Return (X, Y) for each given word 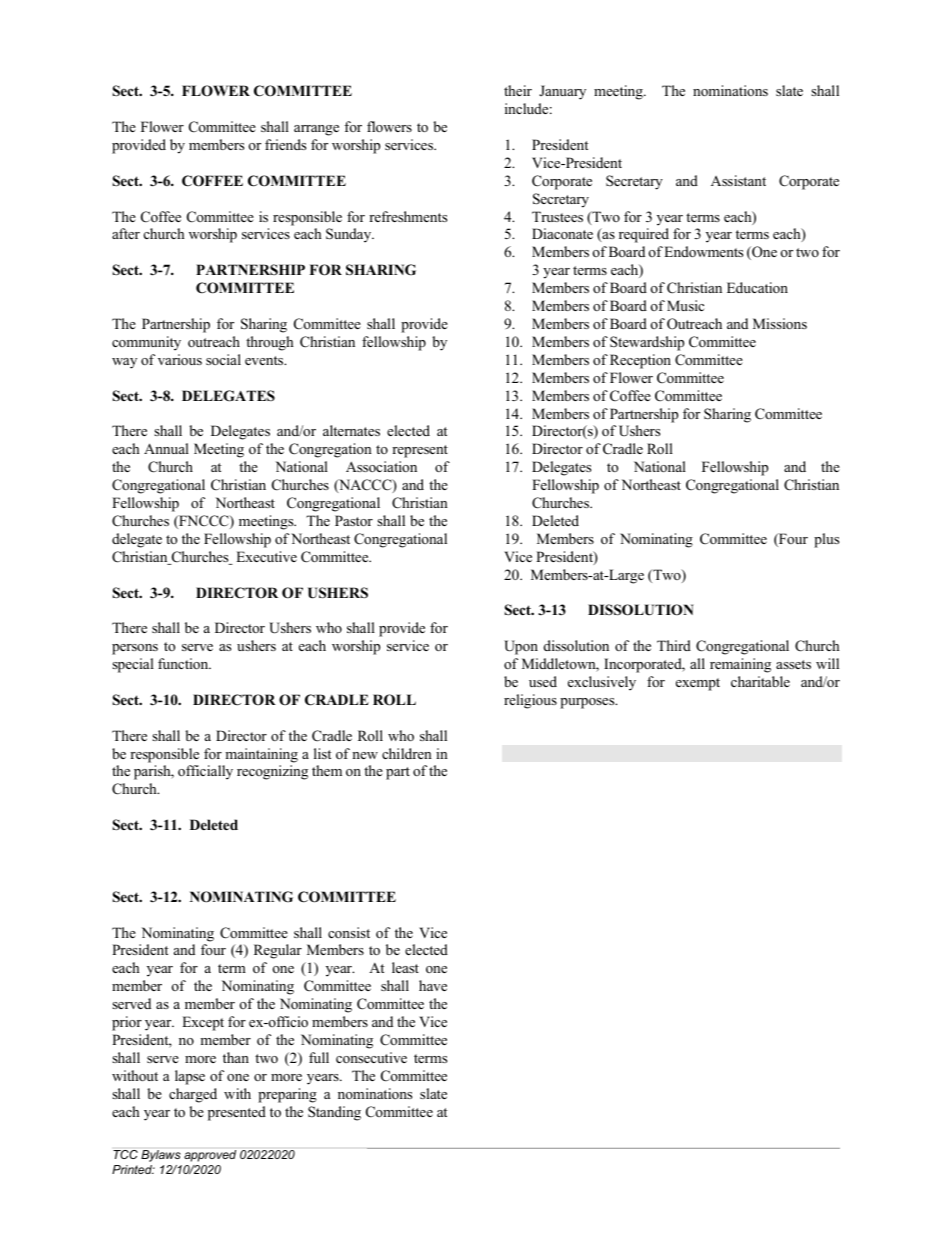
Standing (334, 1113)
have (433, 985)
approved (210, 1156)
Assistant (738, 180)
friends (285, 144)
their (518, 90)
